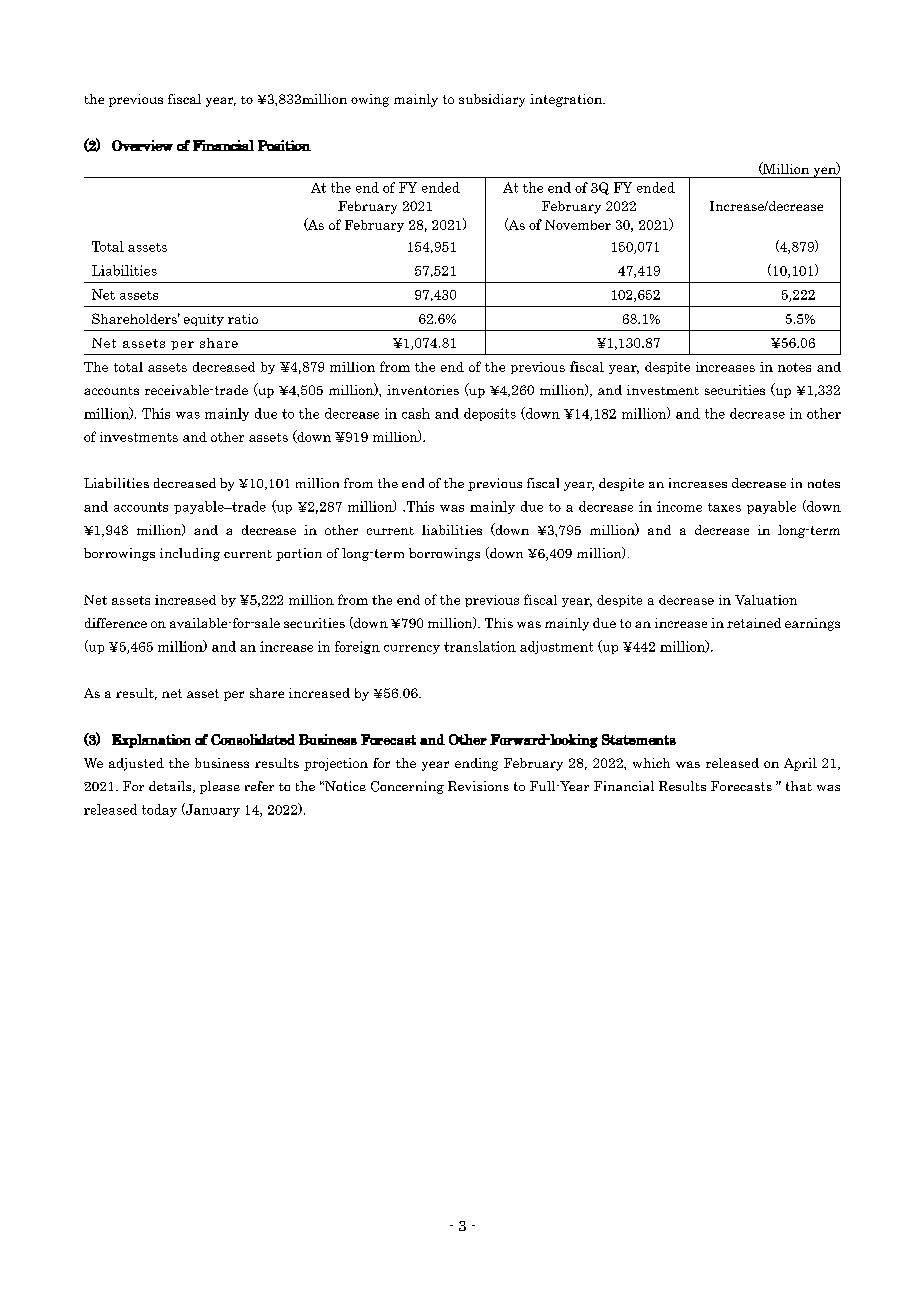 The width and height of the screenshot is (924, 1308). I want to click on Overview, so click(142, 145).
